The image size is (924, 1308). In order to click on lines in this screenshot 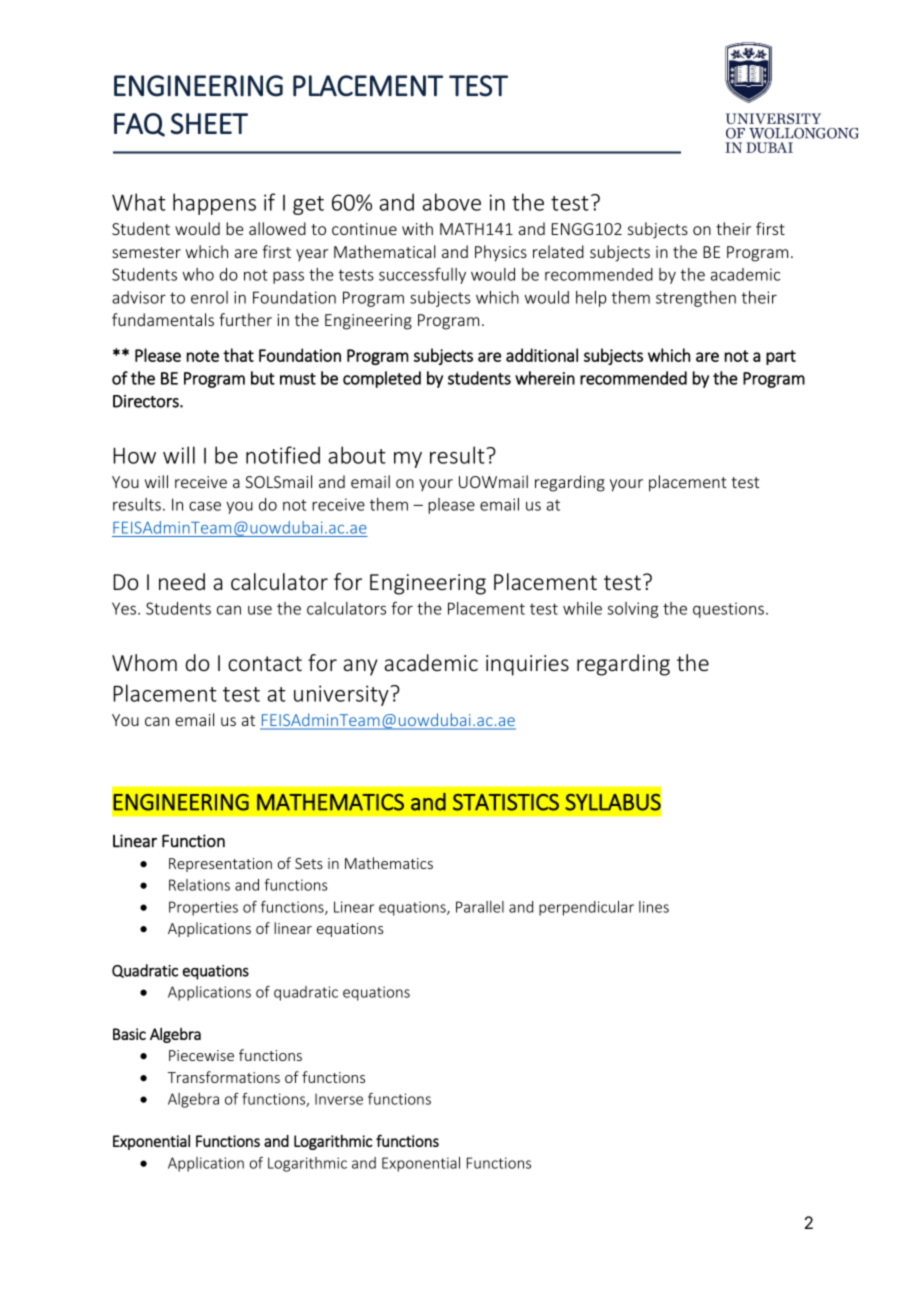, I will do `click(654, 907)`.
